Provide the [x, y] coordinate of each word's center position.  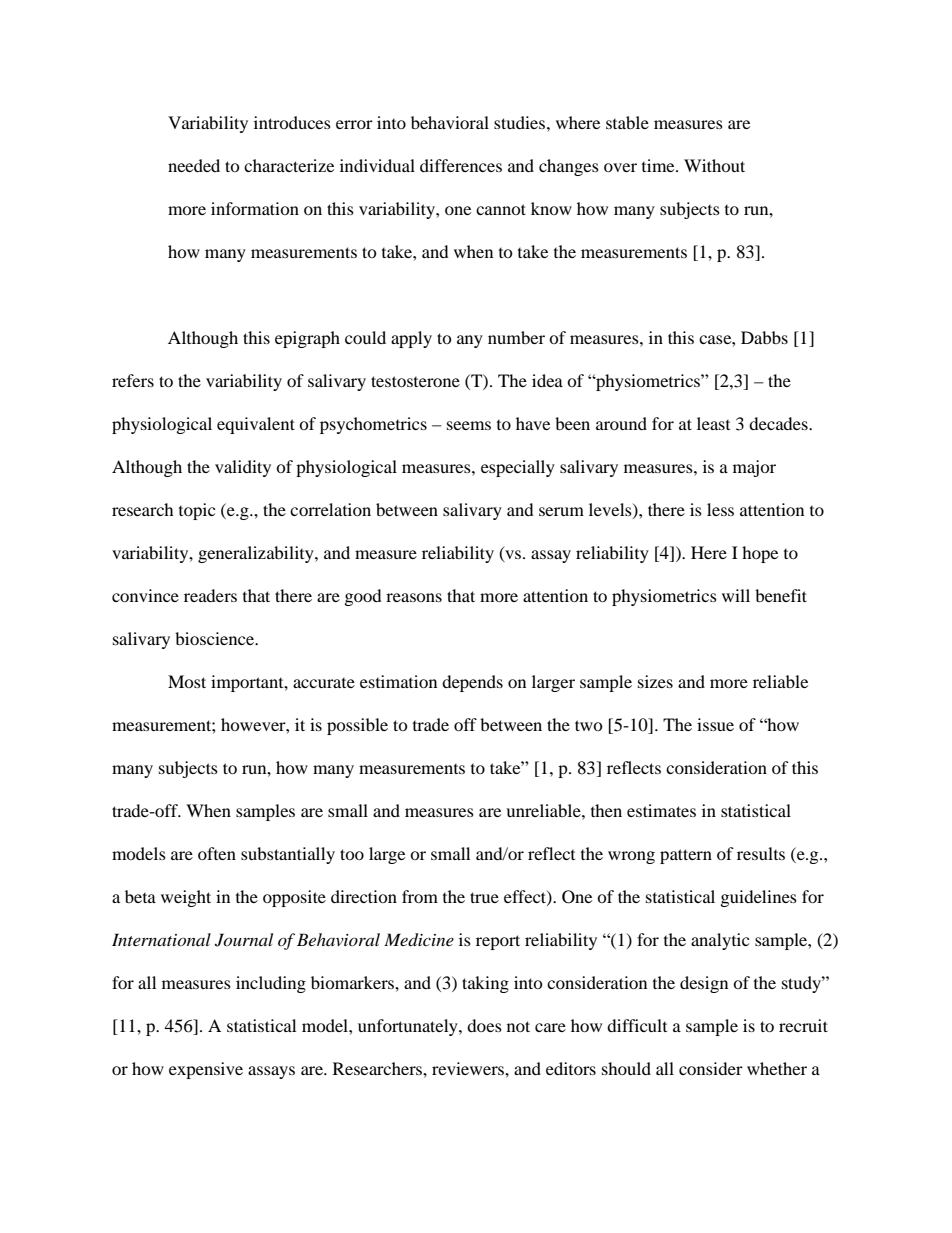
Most [187, 681]
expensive [206, 1070]
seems [469, 425]
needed [194, 165]
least [713, 423]
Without [714, 165]
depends [472, 683]
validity [243, 468]
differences [461, 165]
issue [715, 724]
